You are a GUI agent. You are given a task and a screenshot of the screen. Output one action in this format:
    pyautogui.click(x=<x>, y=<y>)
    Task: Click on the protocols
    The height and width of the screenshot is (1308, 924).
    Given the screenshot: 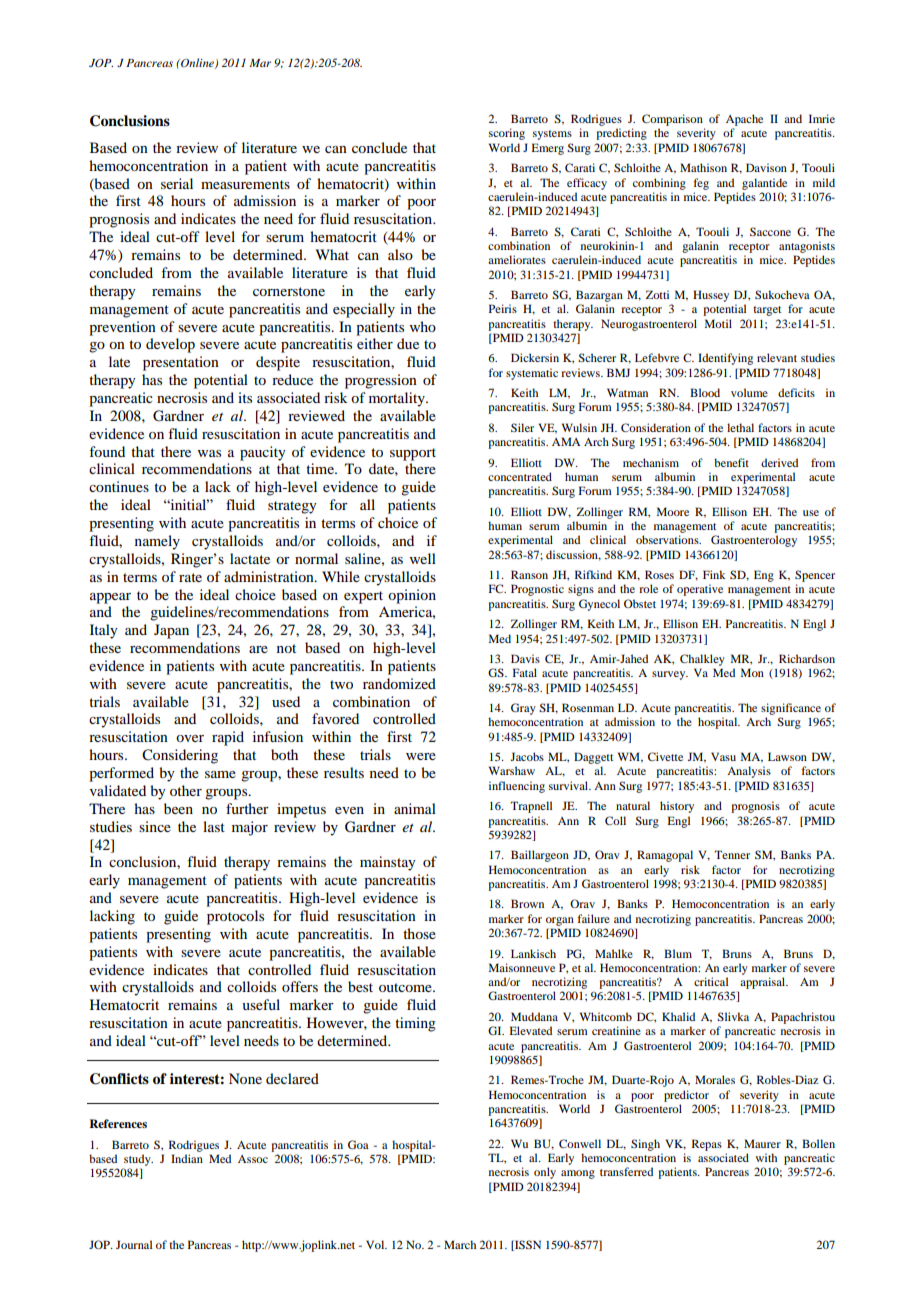 What is the action you would take?
    pyautogui.click(x=235, y=917)
